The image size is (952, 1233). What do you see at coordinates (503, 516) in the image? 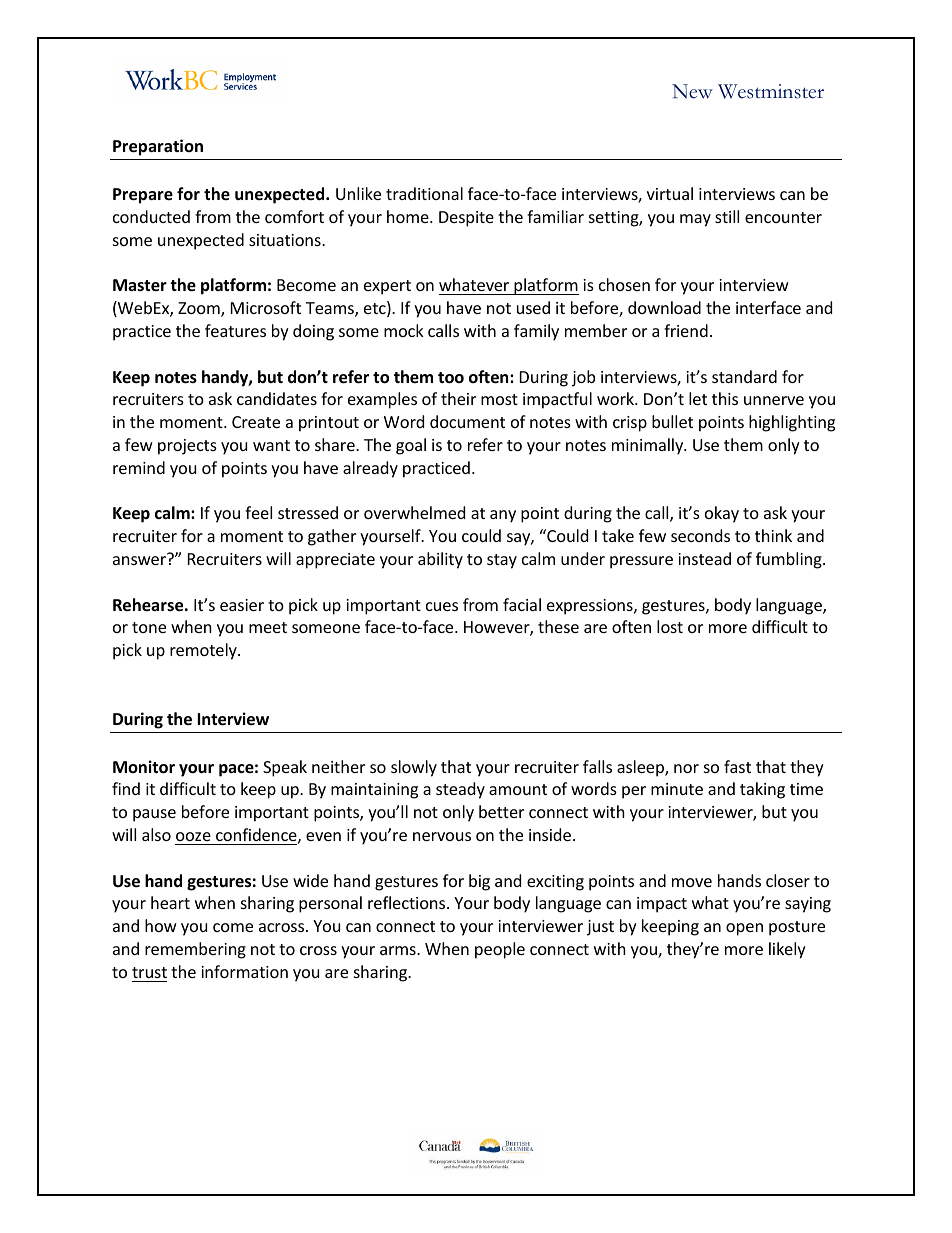
I see `any` at bounding box center [503, 516].
